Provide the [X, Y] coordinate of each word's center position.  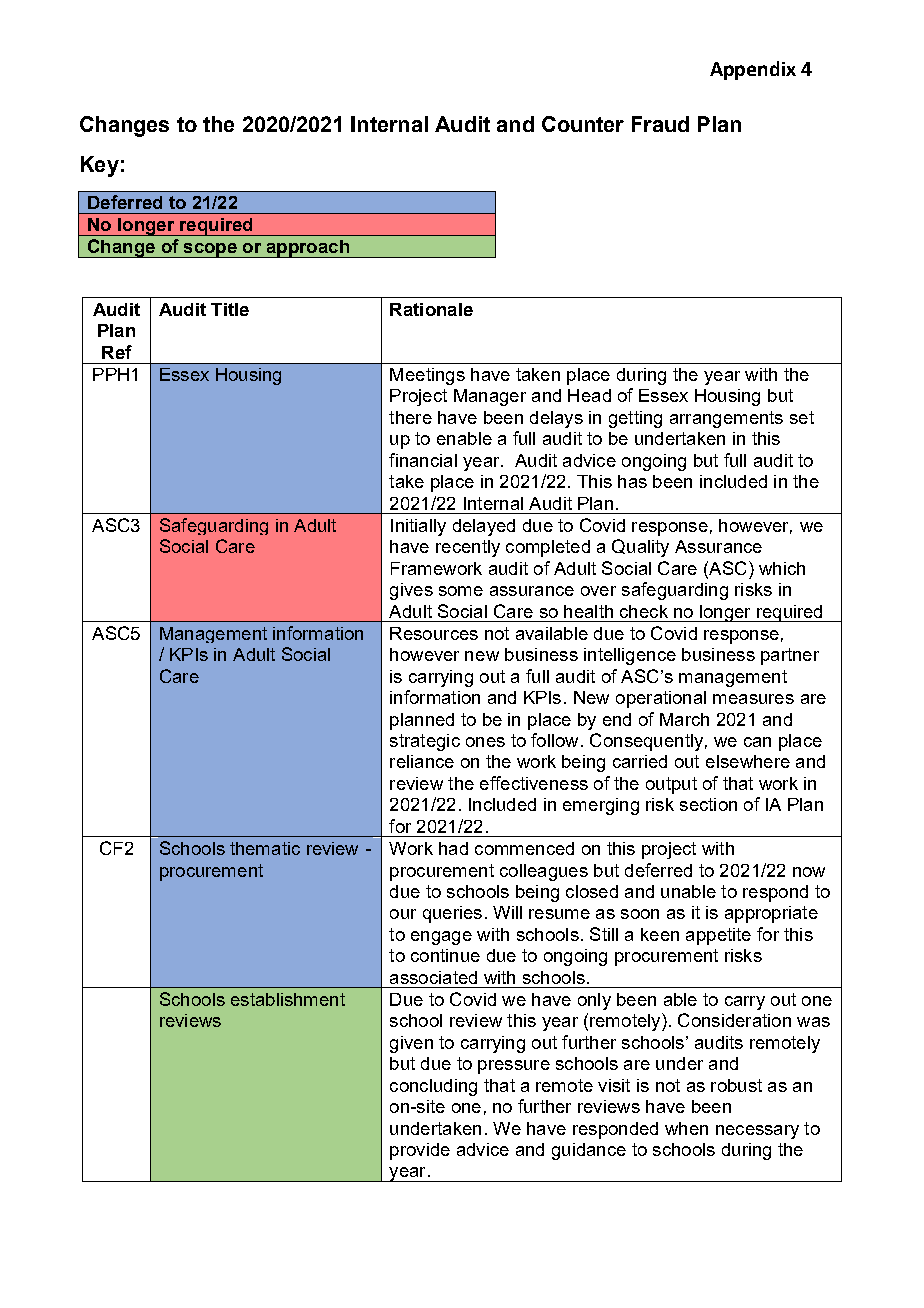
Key [100, 166]
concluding [433, 1087]
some [461, 591]
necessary [757, 1132]
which [782, 568]
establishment [288, 999]
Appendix [753, 70]
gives [411, 591]
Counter [583, 124]
